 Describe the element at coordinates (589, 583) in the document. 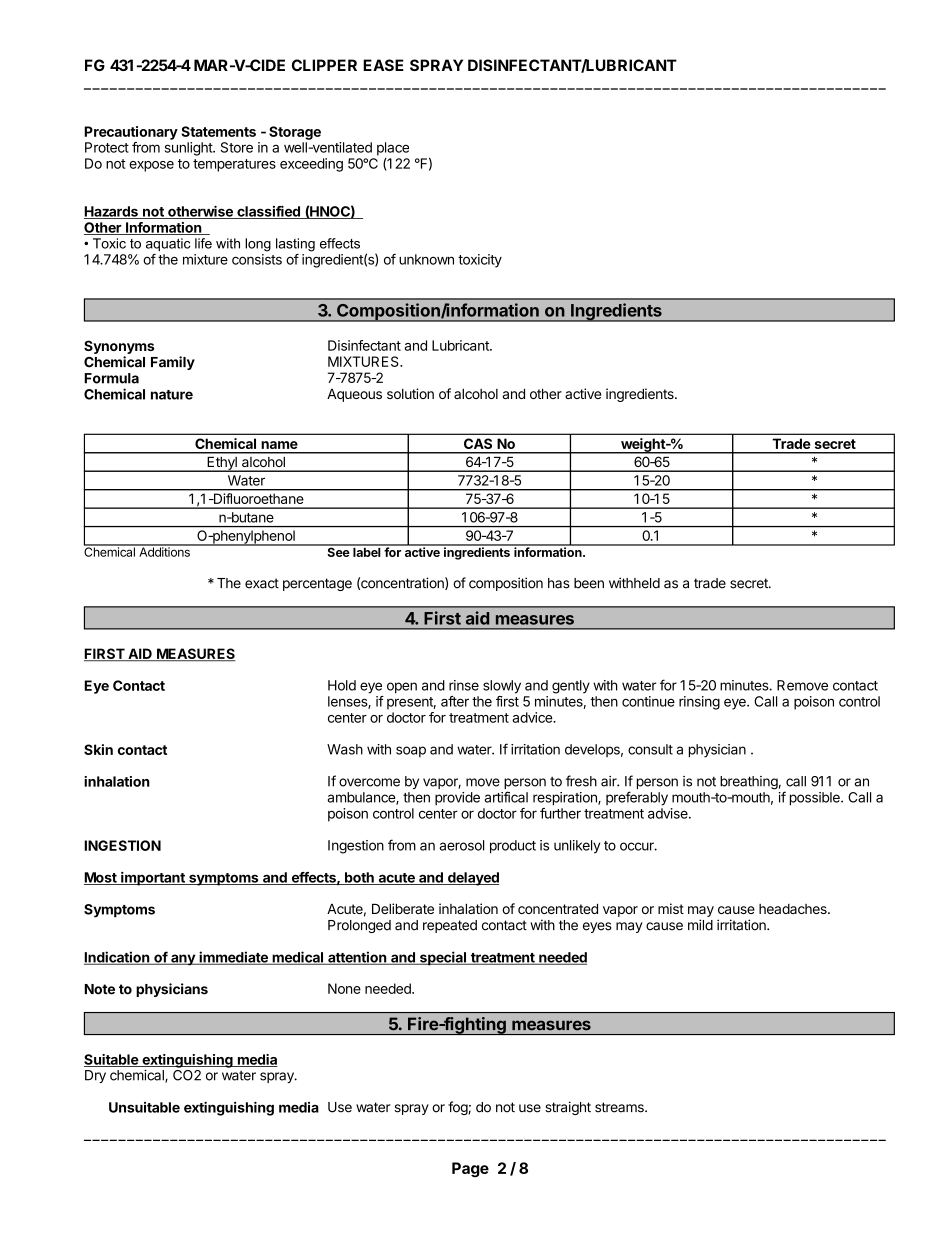

I see `been` at that location.
